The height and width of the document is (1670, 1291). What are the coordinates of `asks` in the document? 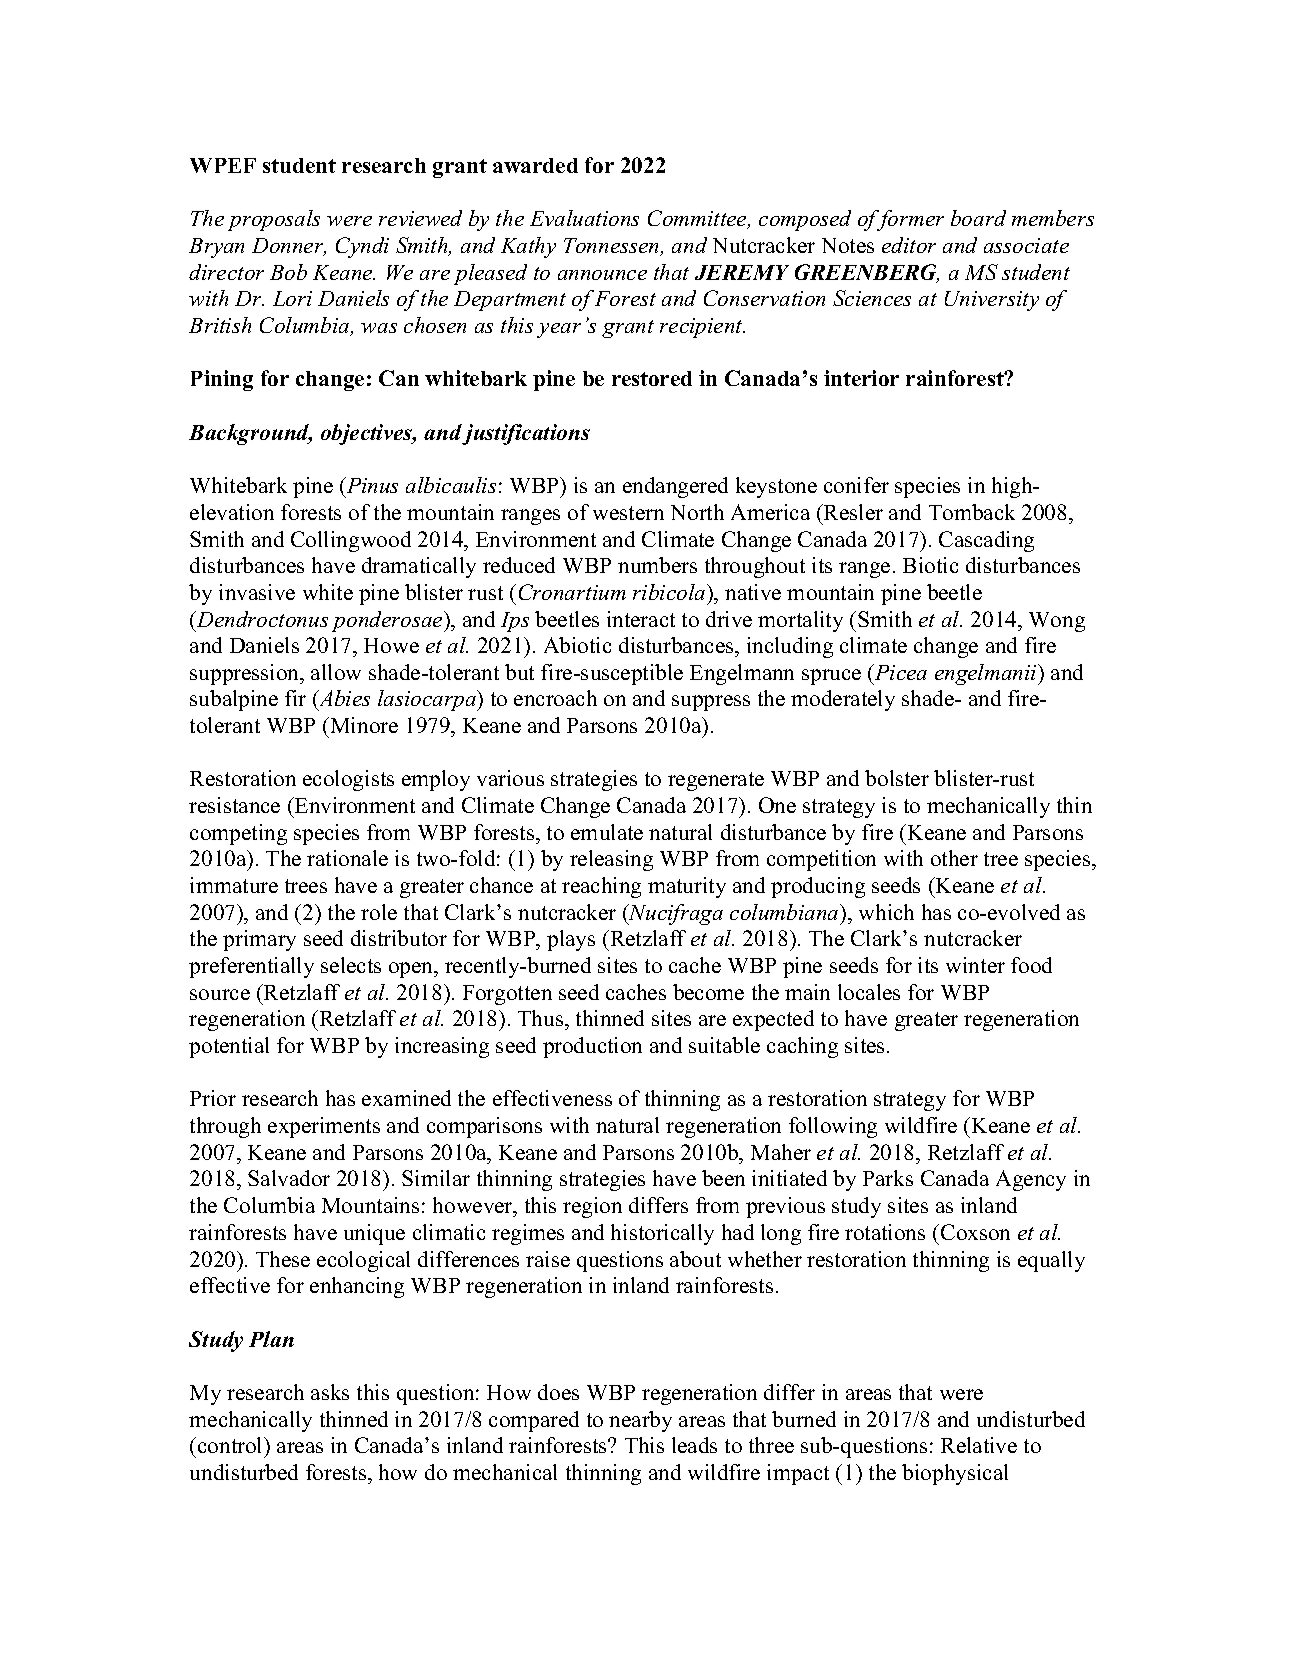 It's located at (330, 1392).
